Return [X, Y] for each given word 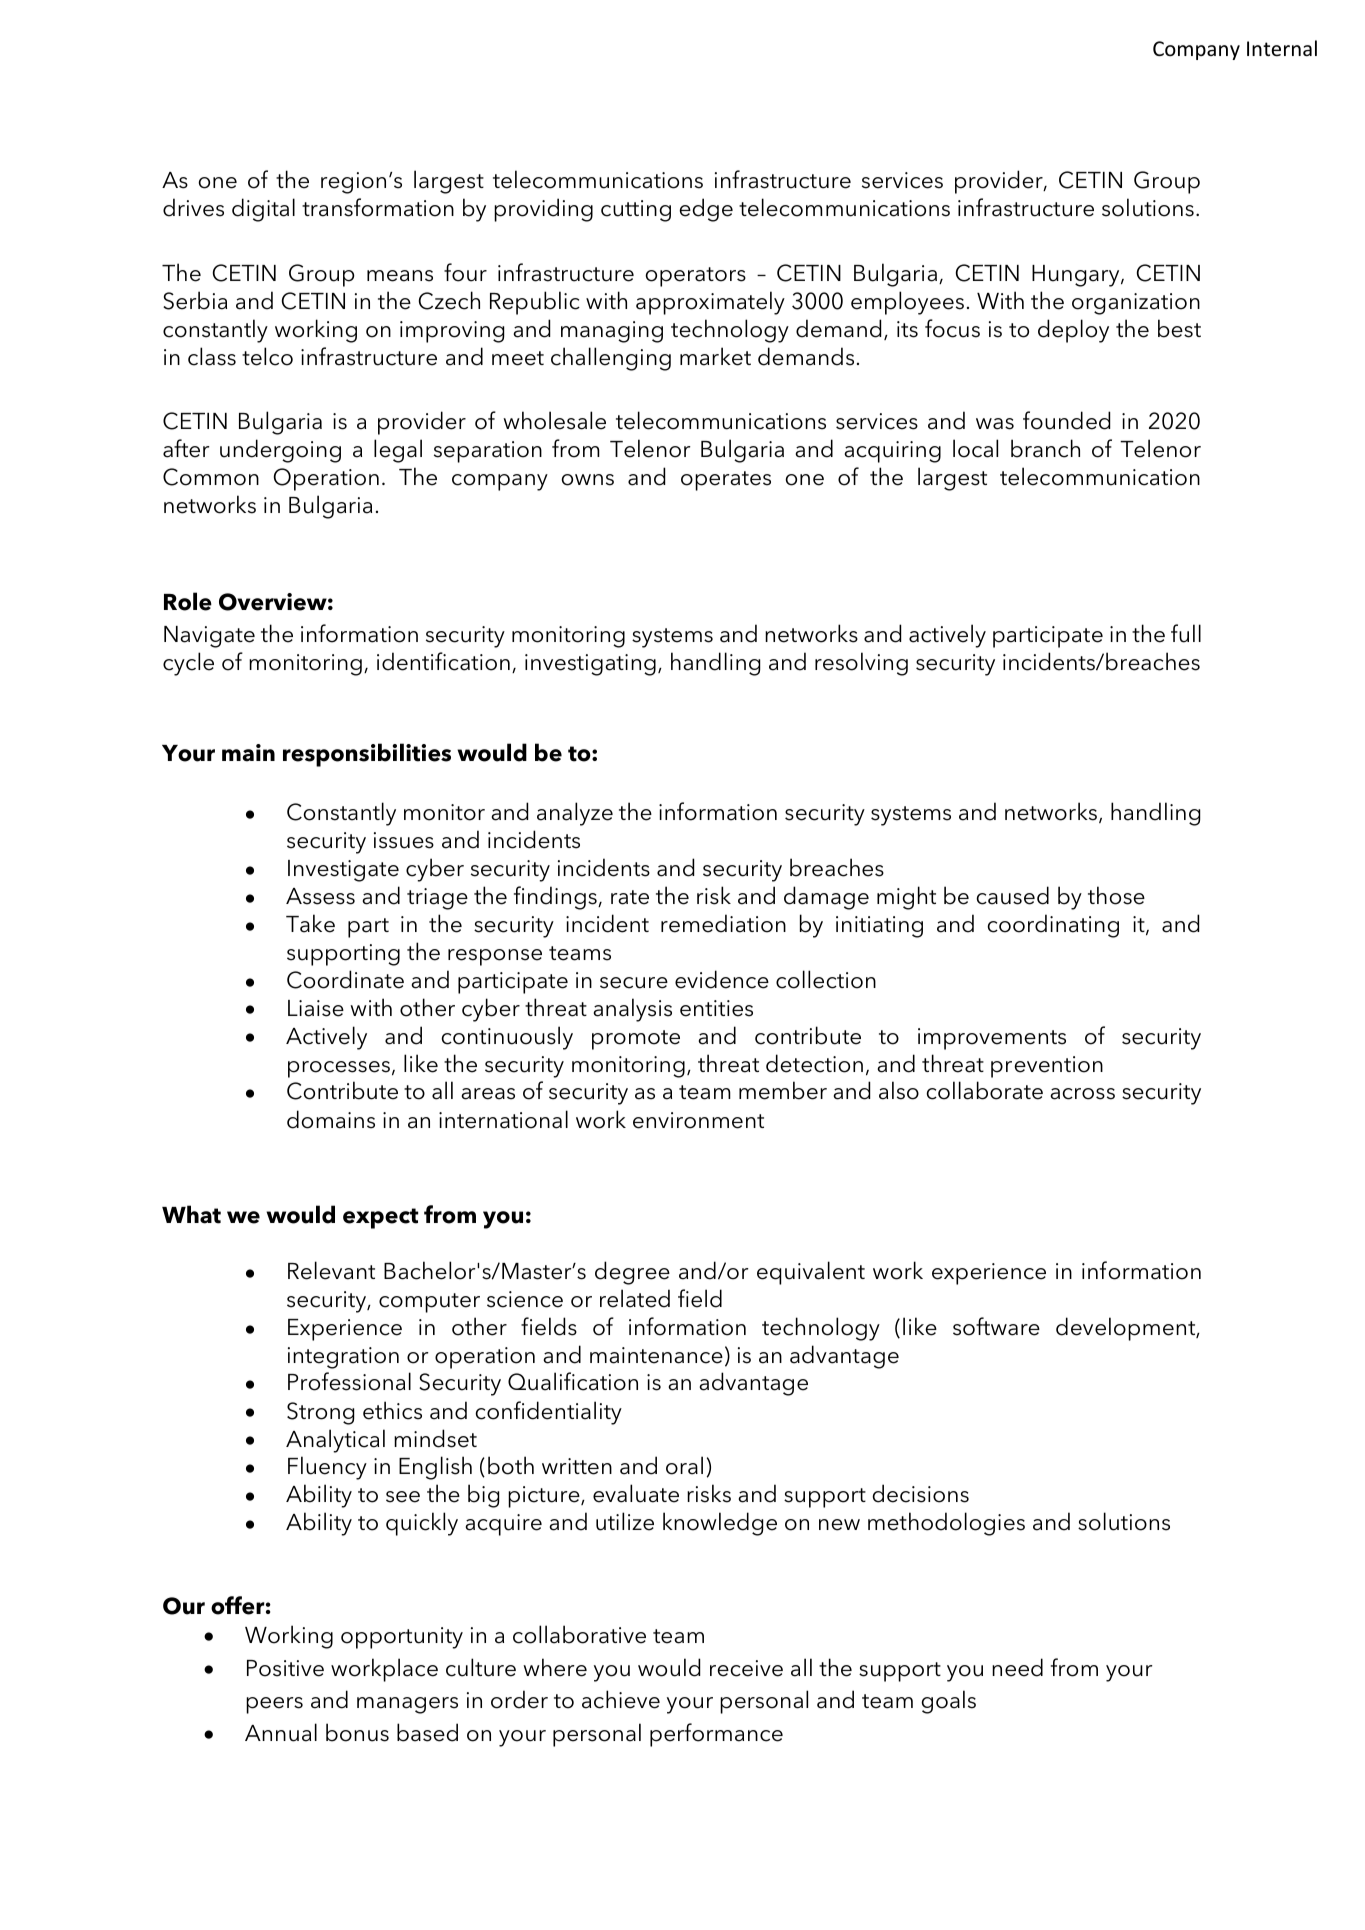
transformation [378, 207]
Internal [1282, 48]
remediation [723, 923]
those [1116, 895]
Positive [285, 1668]
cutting [636, 211]
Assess [320, 896]
